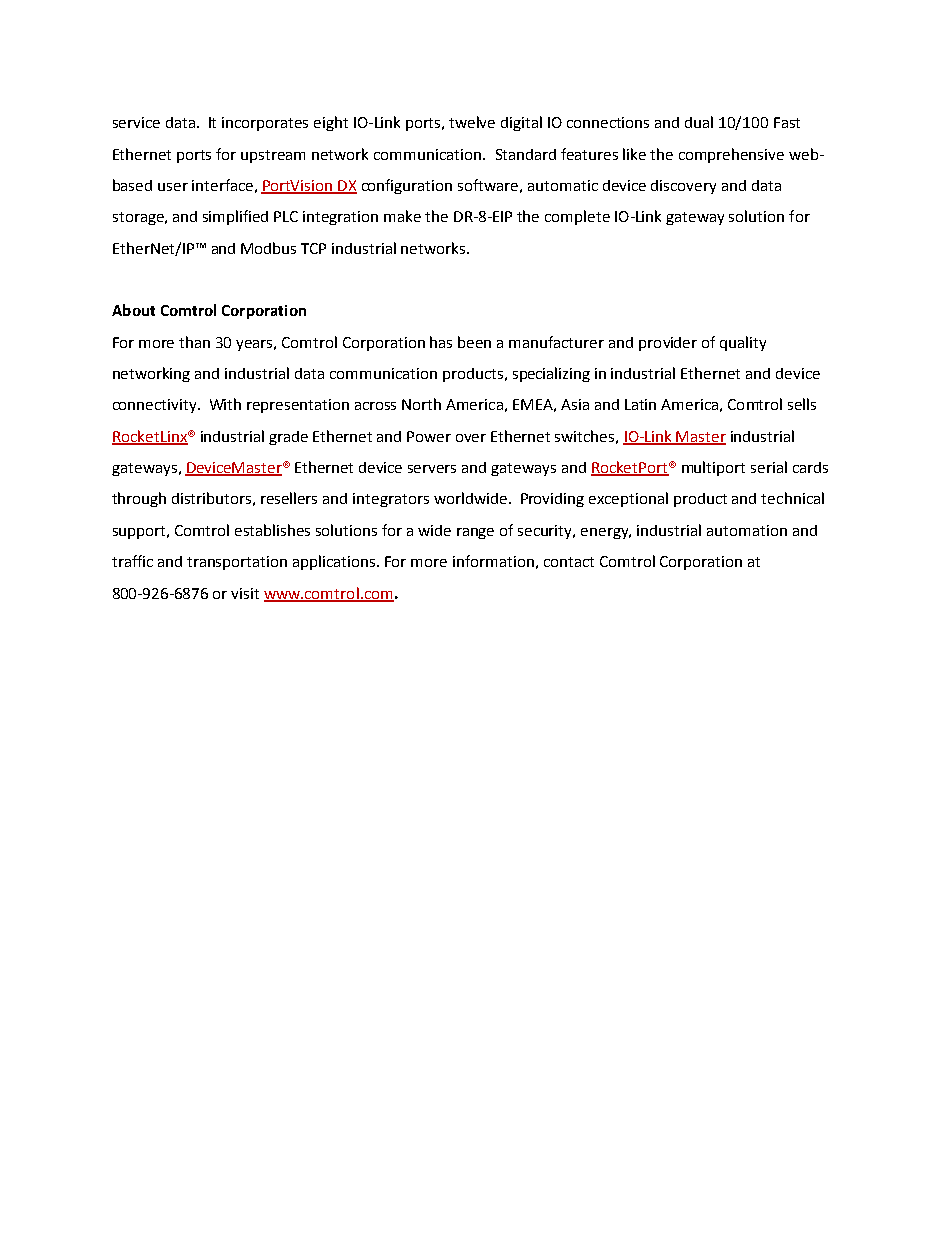 The image size is (952, 1233). What do you see at coordinates (225, 404) in the image?
I see `With` at bounding box center [225, 404].
